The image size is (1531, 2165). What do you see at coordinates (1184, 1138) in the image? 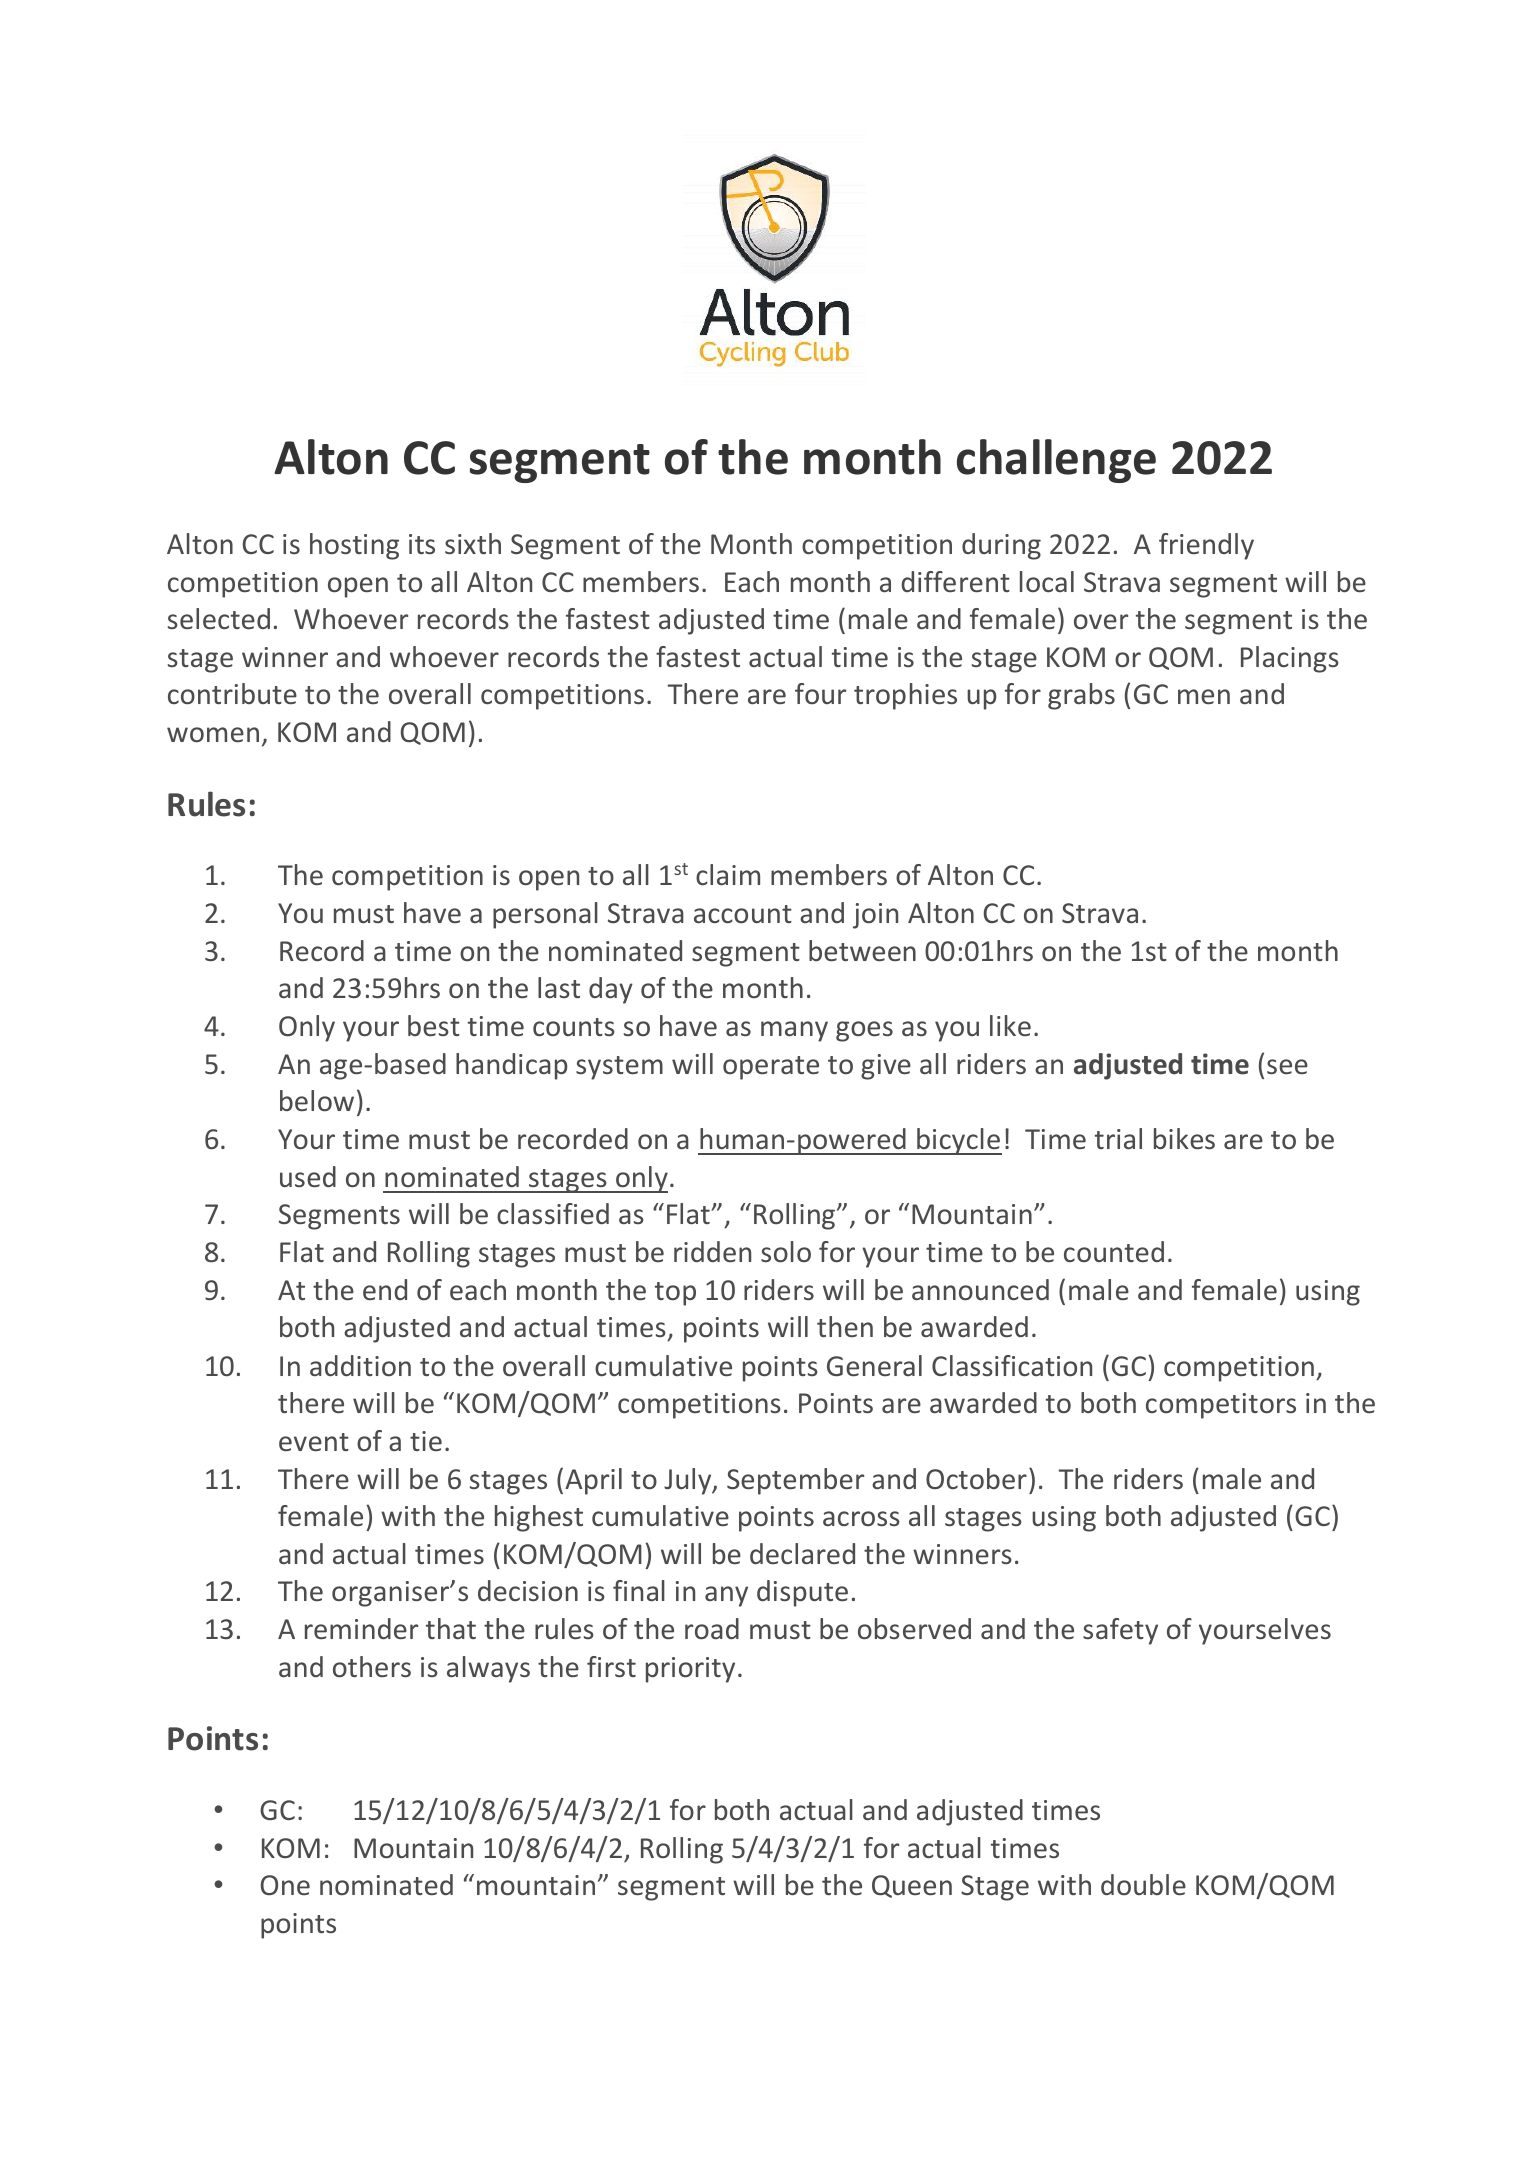
I see `bikes` at bounding box center [1184, 1138].
